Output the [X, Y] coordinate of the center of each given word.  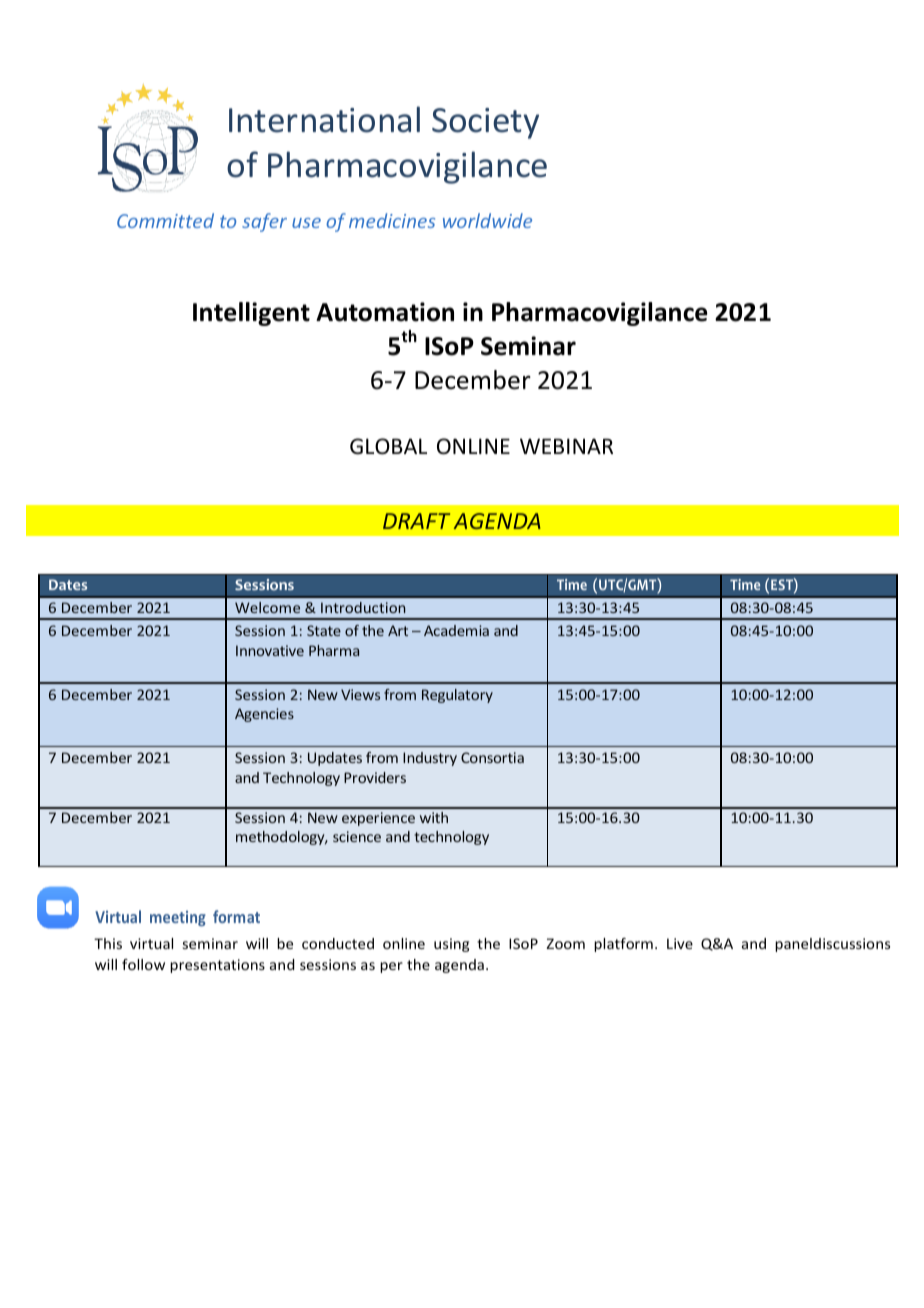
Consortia [492, 757]
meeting [178, 918]
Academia [456, 630]
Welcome [267, 607]
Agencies [264, 715]
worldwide [487, 220]
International [324, 119]
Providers [375, 777]
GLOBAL [388, 446]
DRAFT [416, 521]
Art [398, 630]
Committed [165, 220]
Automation [385, 312]
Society [485, 123]
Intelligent [251, 314]
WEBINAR [566, 446]
